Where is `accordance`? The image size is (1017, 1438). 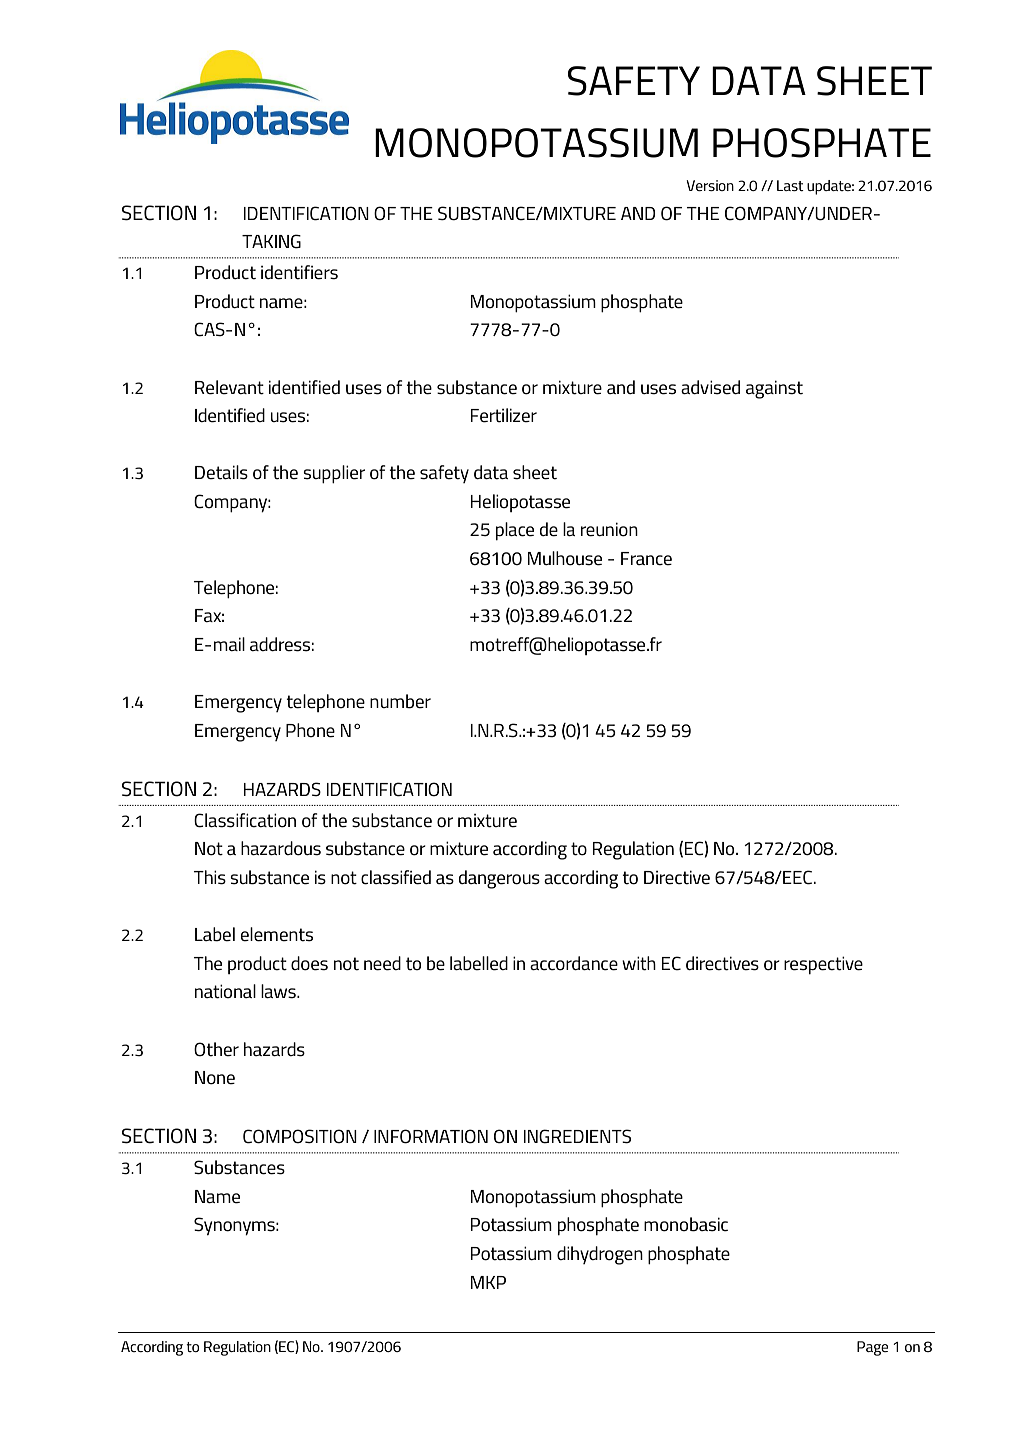
accordance is located at coordinates (574, 963).
